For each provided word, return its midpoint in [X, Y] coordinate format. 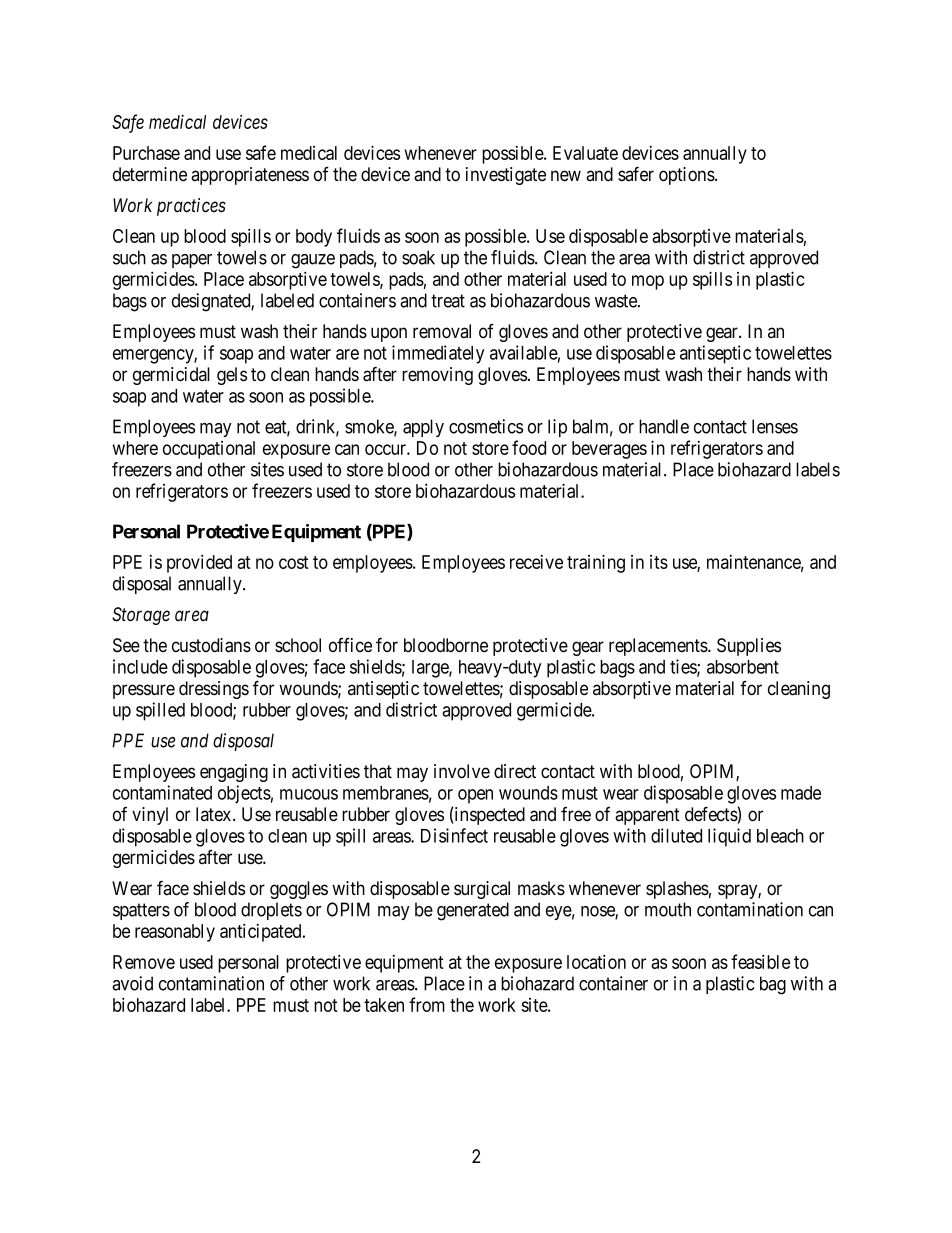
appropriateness [250, 176]
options [687, 176]
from [427, 1004]
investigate [506, 176]
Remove [144, 962]
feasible [760, 961]
